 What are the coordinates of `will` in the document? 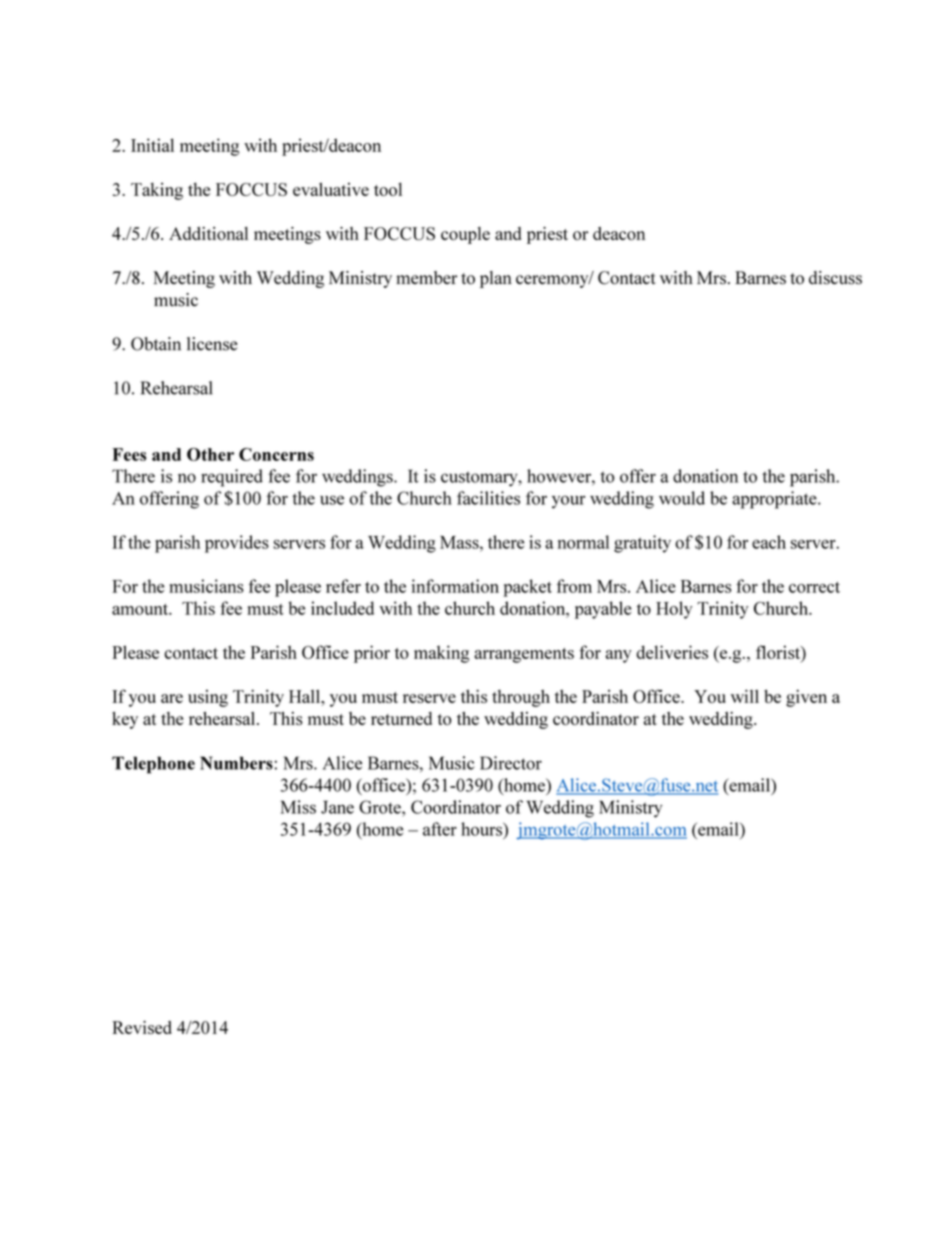 It's located at (745, 696).
